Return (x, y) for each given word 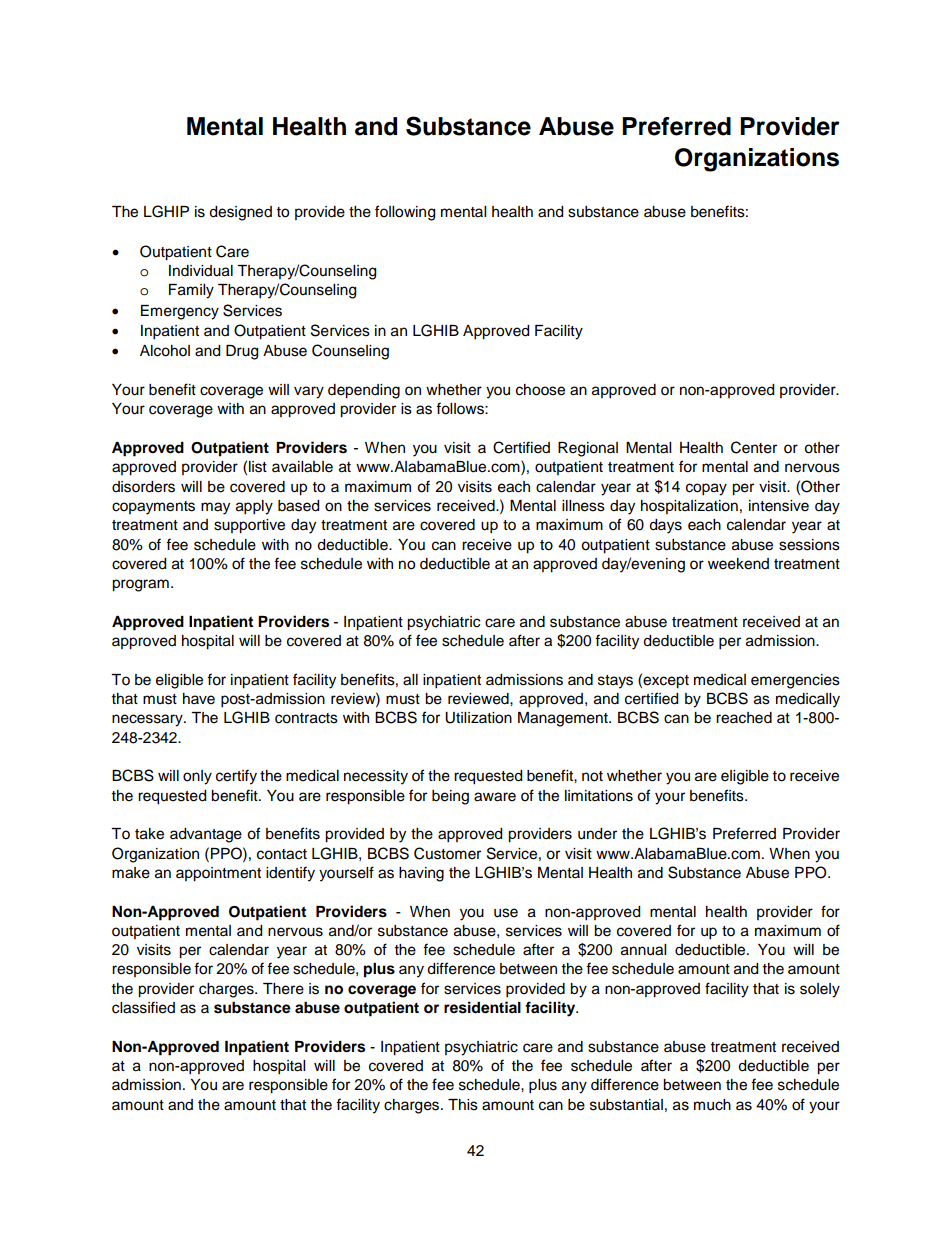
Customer (447, 853)
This (463, 1105)
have (199, 699)
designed (240, 213)
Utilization (478, 718)
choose (540, 390)
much (712, 1105)
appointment (218, 874)
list (258, 467)
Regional (588, 449)
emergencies (795, 681)
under (597, 834)
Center (754, 447)
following (405, 213)
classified (143, 1007)
